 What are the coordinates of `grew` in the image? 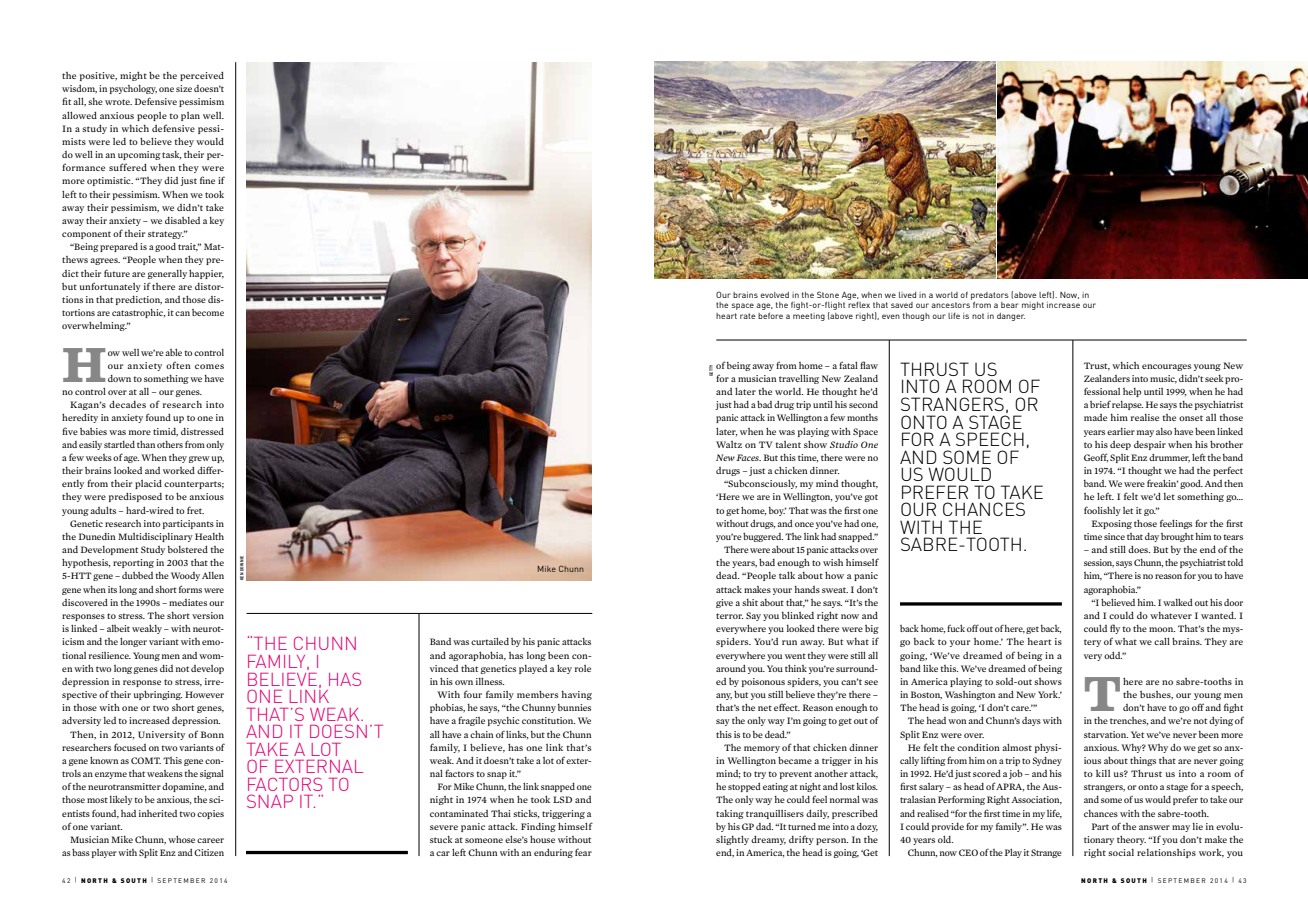 It's located at (199, 459).
